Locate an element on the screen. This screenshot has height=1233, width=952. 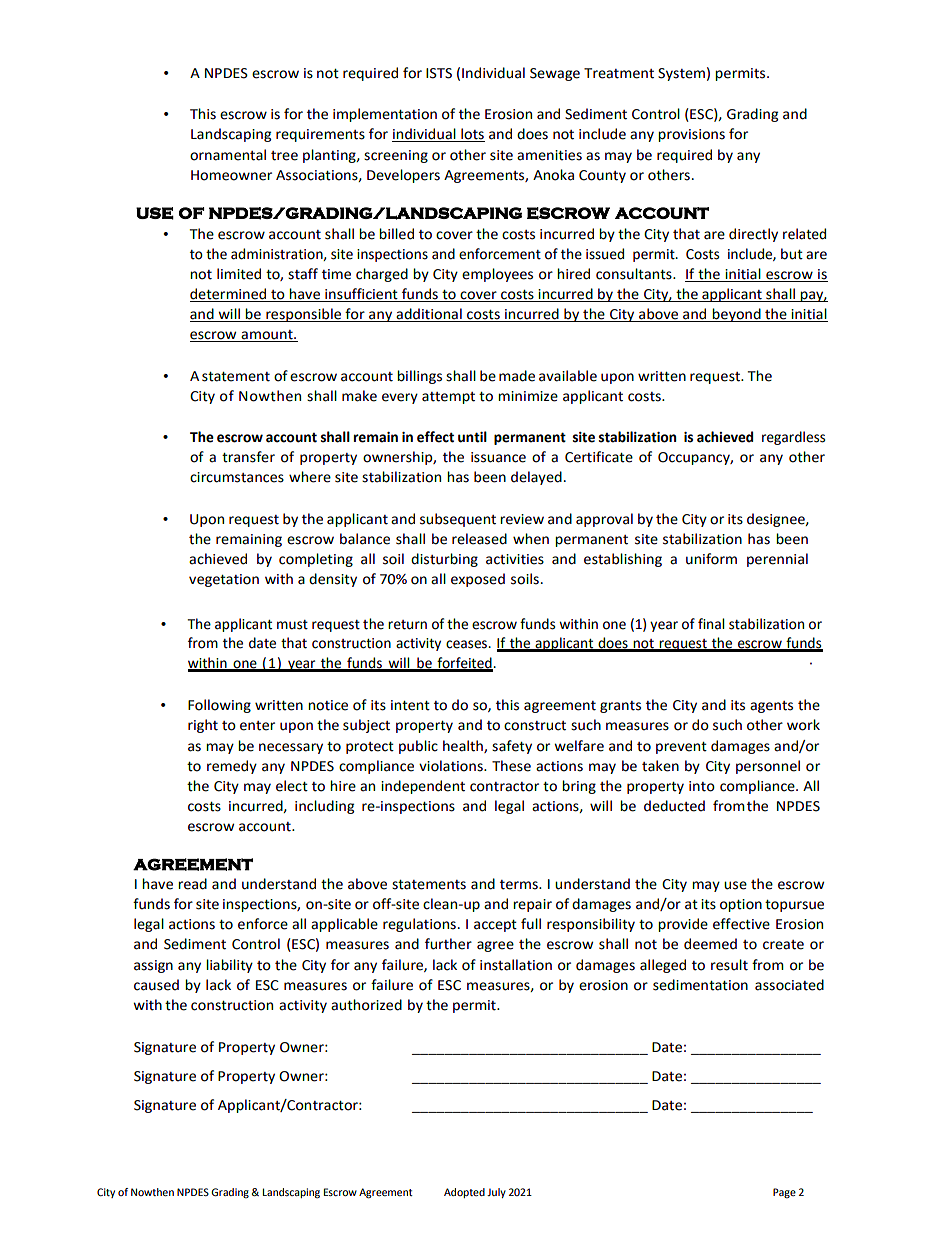
transfer is located at coordinates (248, 457).
